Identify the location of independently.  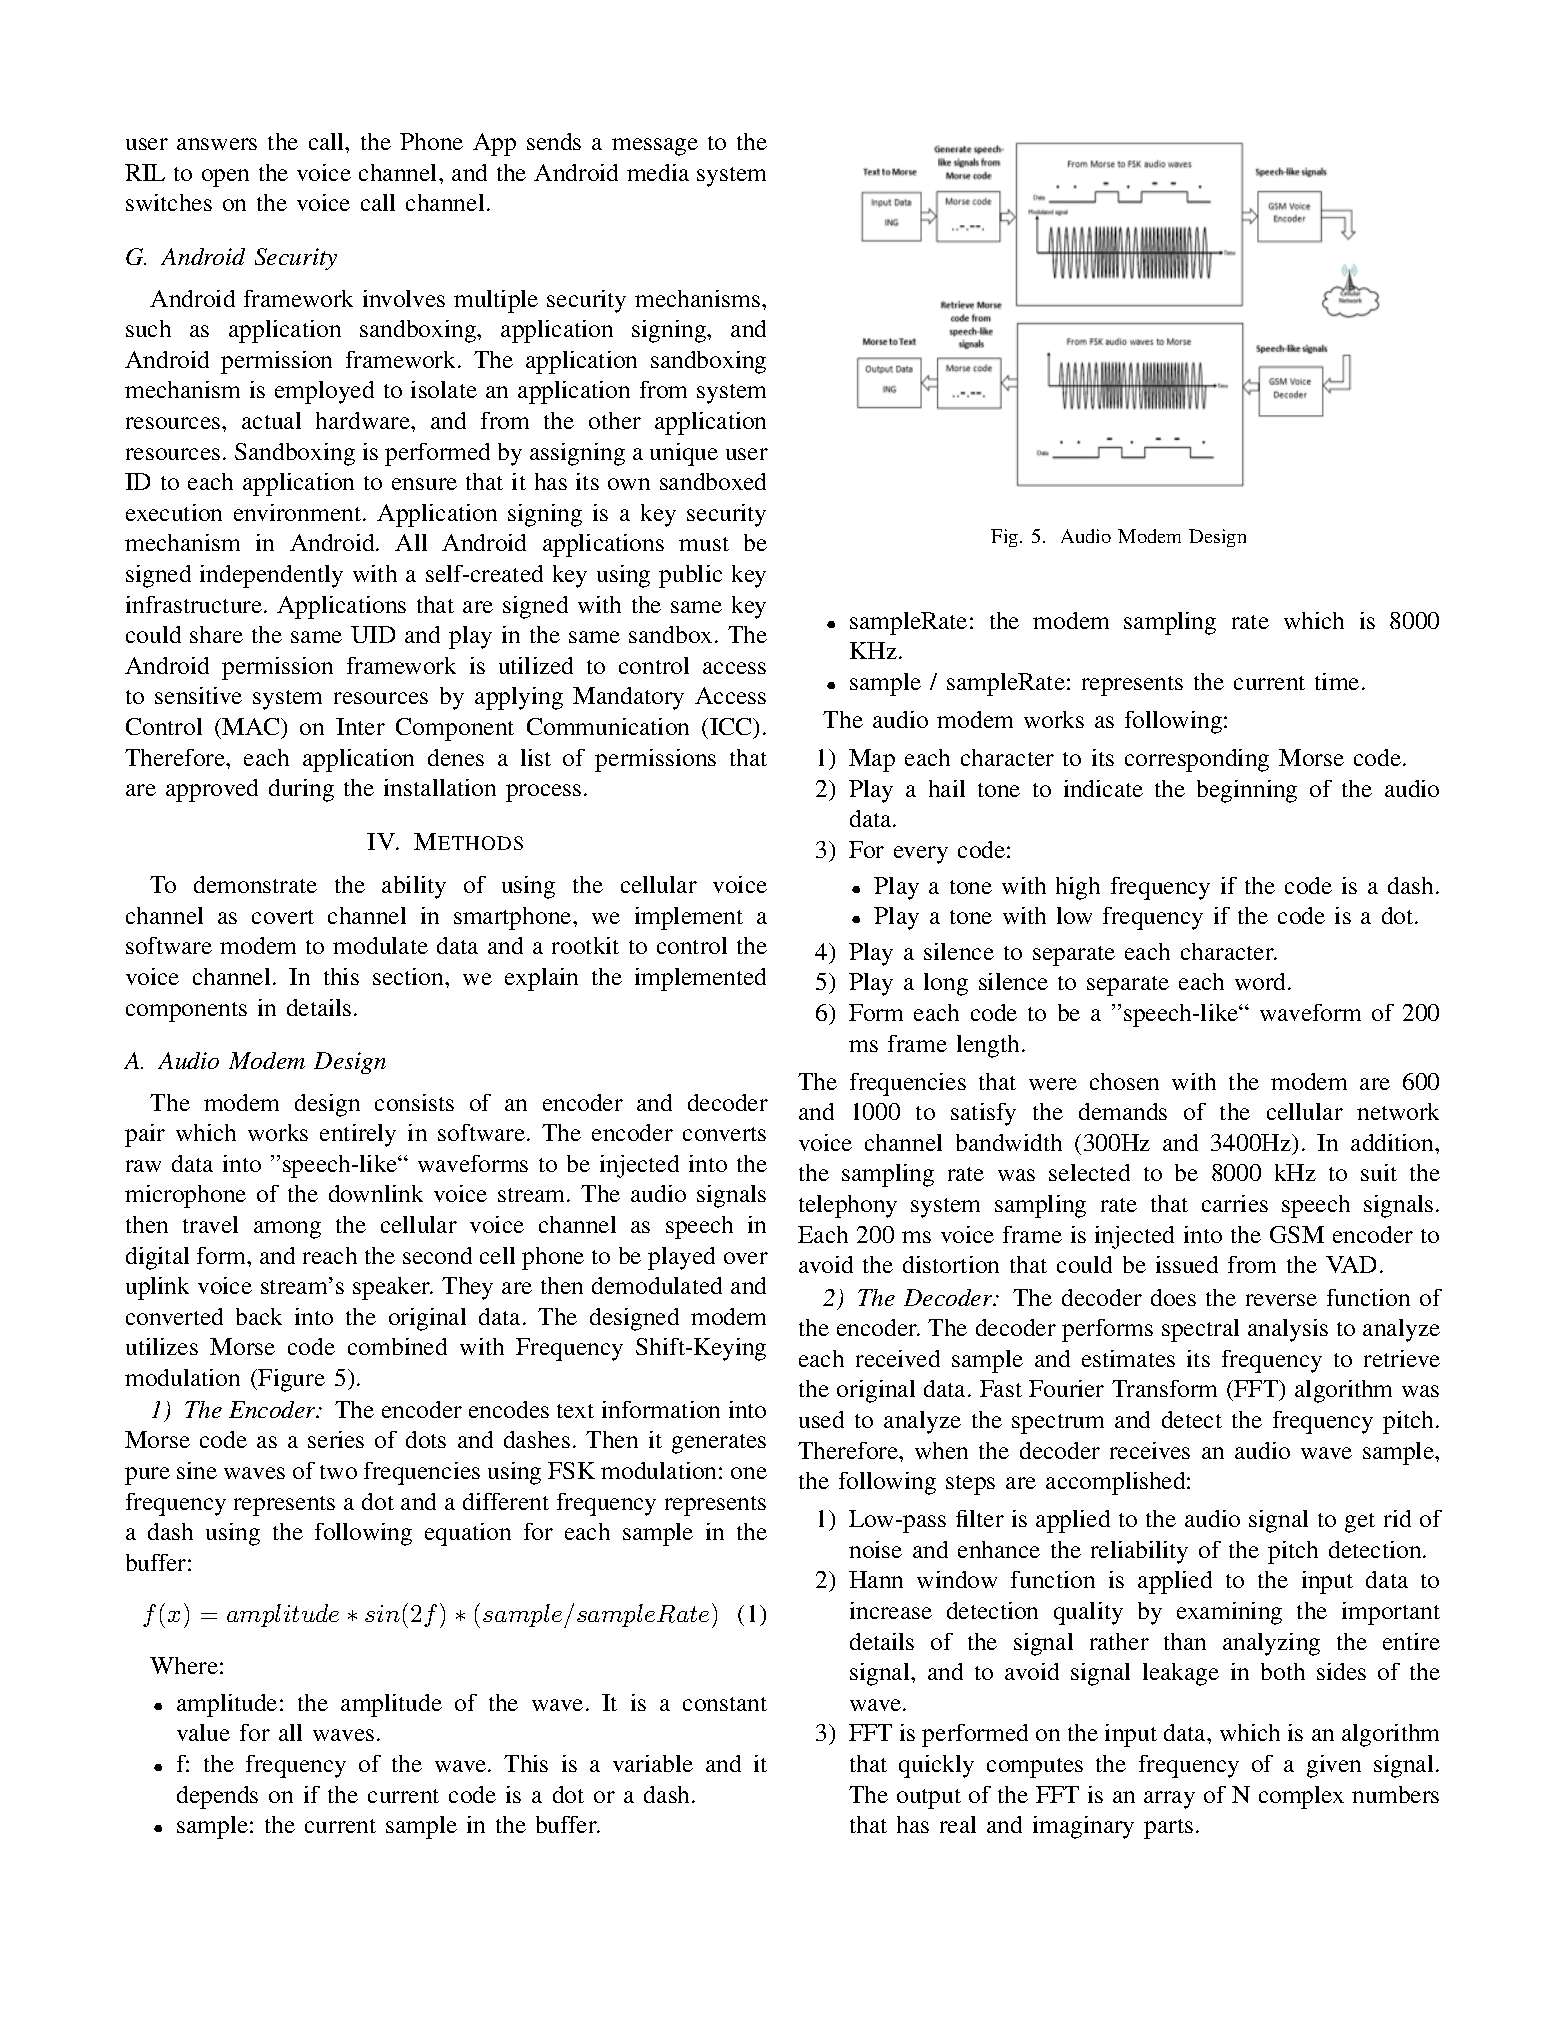
(271, 576).
